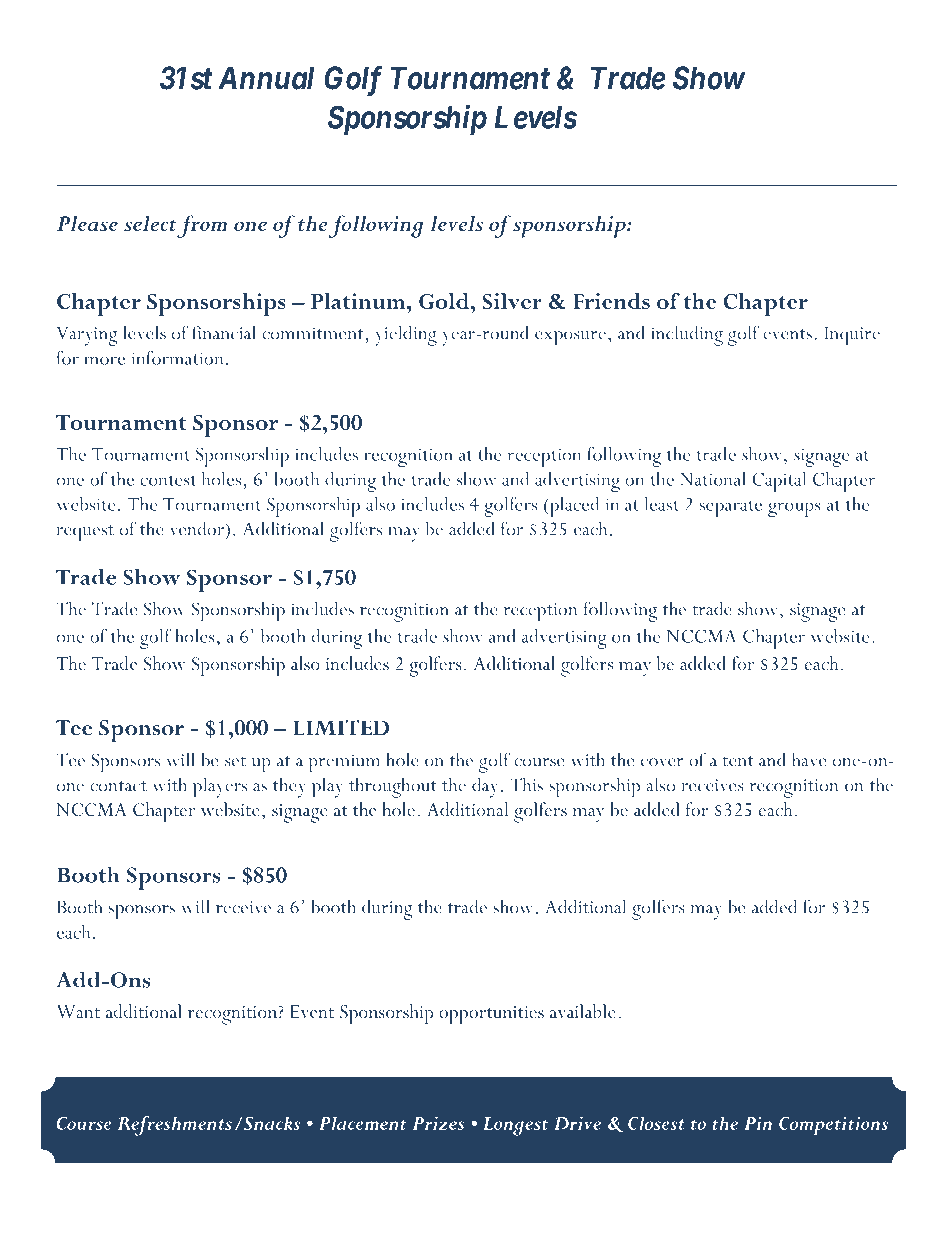 The width and height of the document is (952, 1233). What do you see at coordinates (485, 787) in the document?
I see `day` at bounding box center [485, 787].
